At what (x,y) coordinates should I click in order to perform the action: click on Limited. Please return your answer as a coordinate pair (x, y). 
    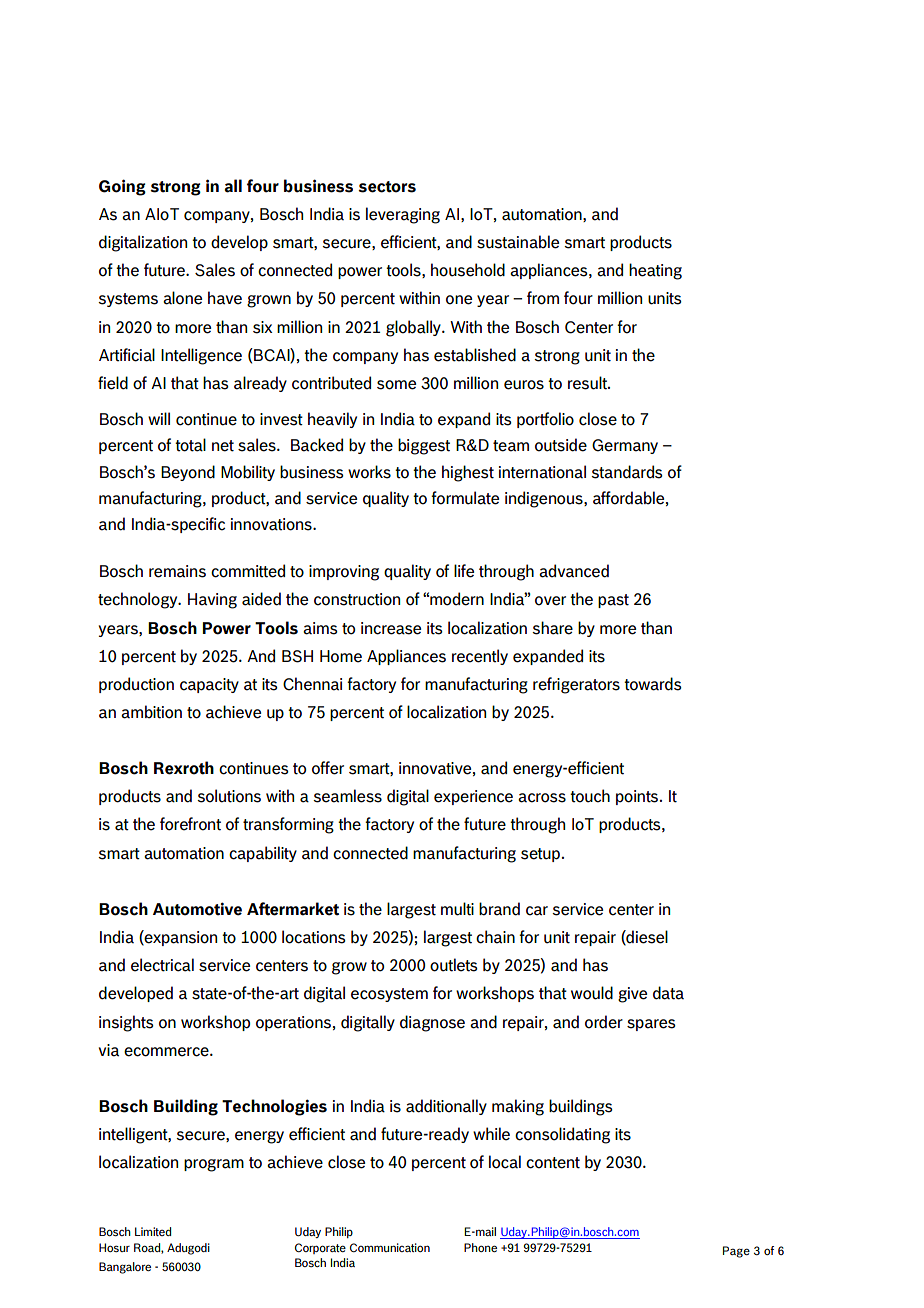
    Looking at the image, I should click on (153, 1231).
